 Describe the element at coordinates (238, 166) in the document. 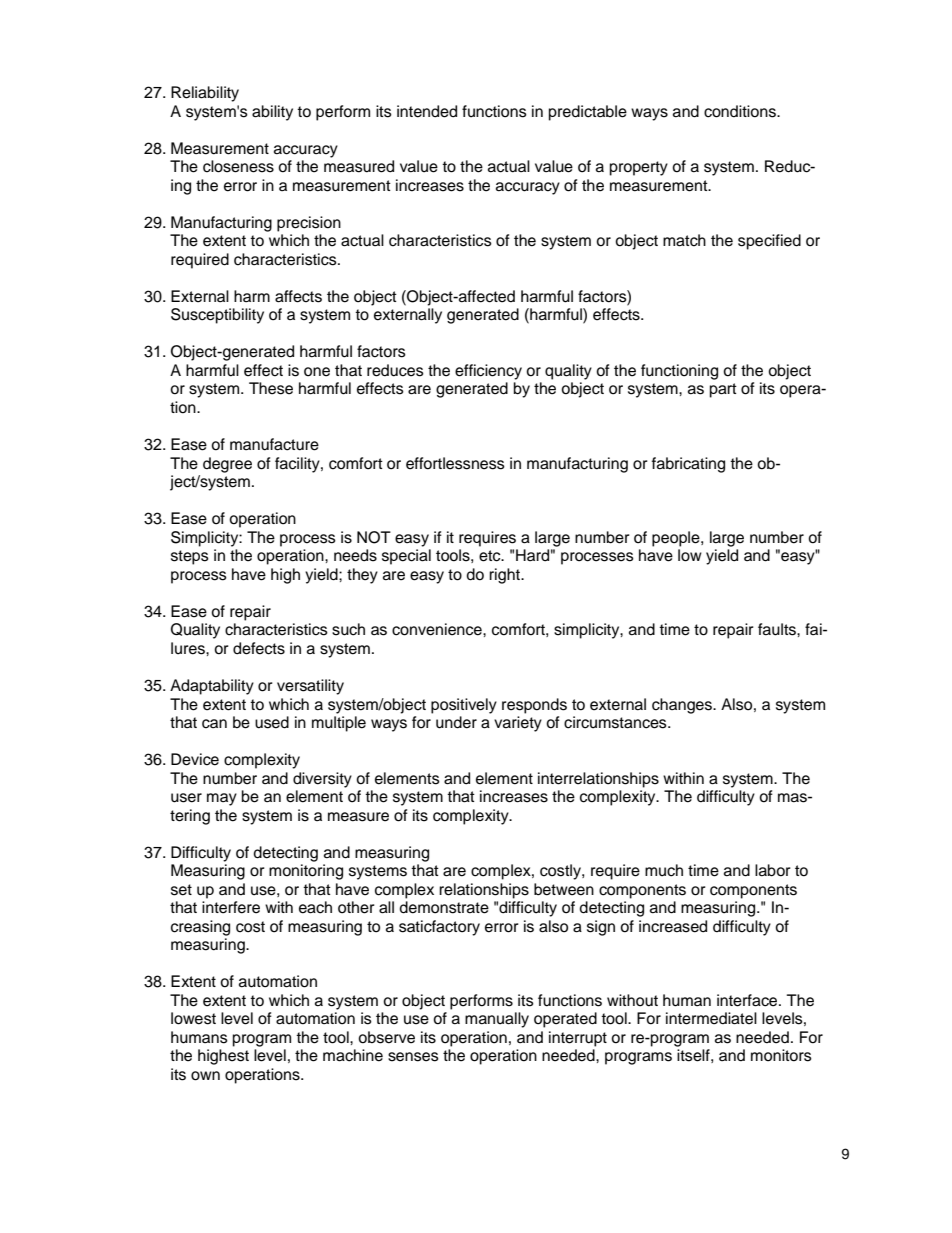

I see `closeness` at that location.
